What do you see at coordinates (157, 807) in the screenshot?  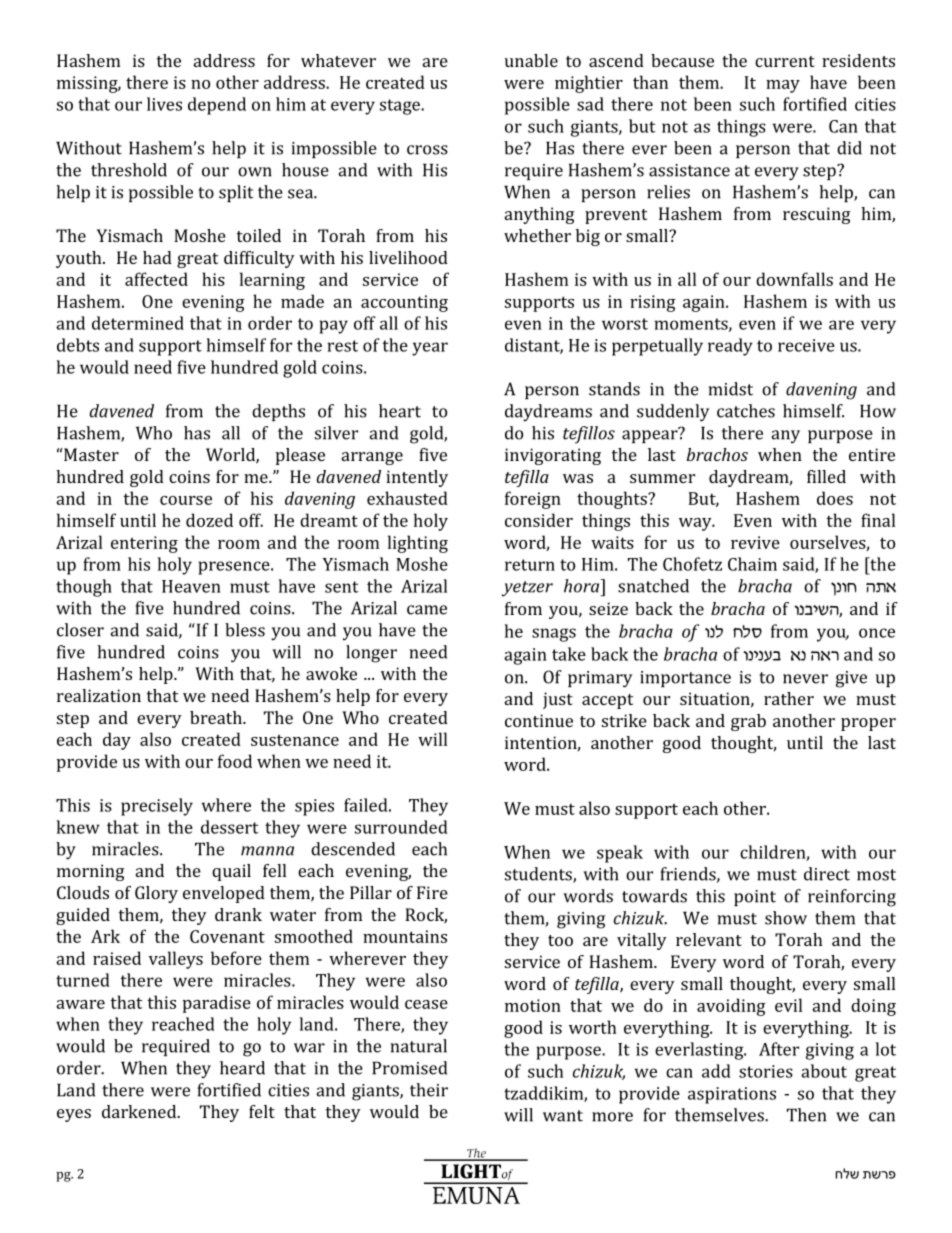 I see `precisely` at bounding box center [157, 807].
